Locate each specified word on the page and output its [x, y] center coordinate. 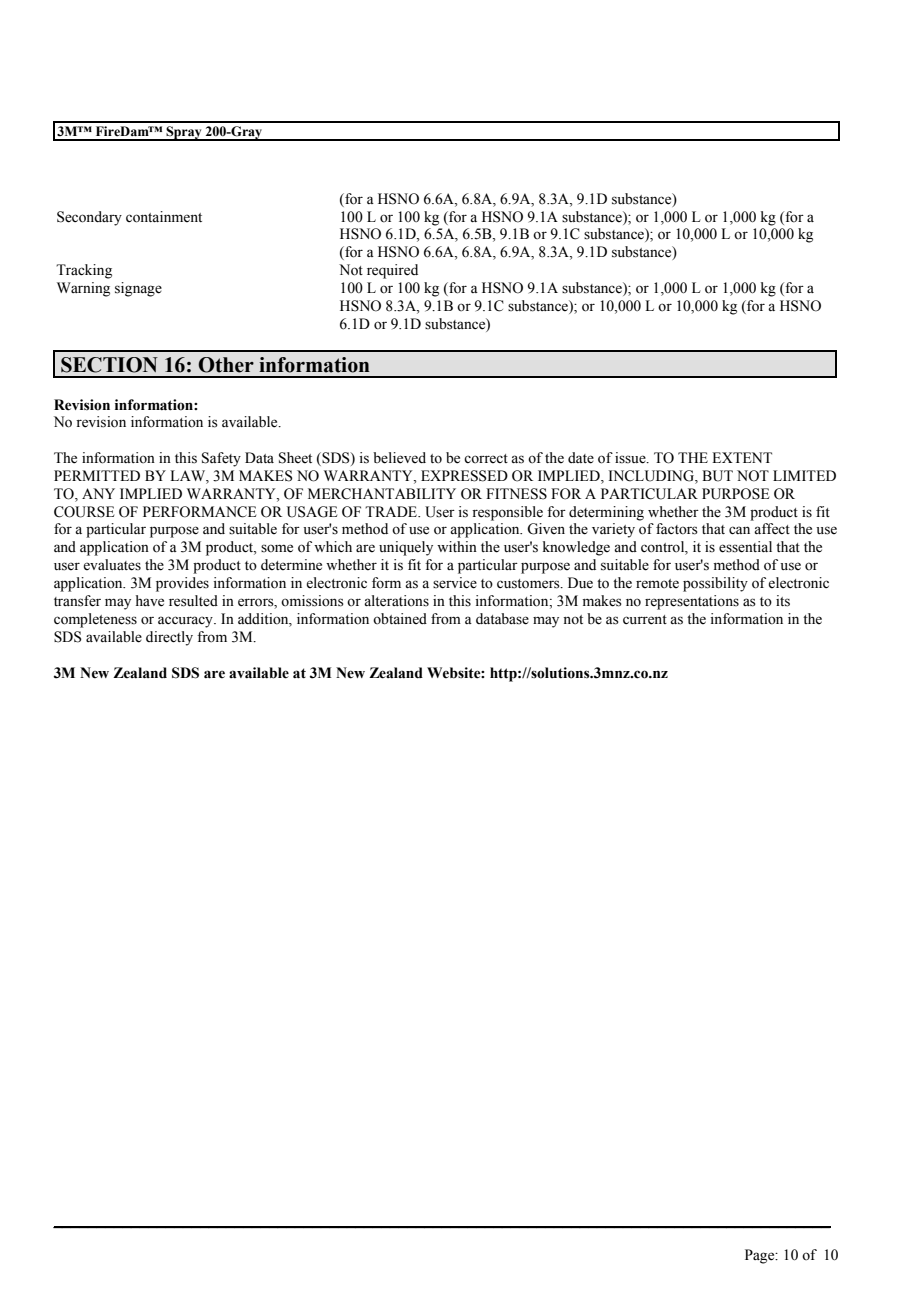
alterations [396, 601]
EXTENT [742, 457]
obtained [400, 619]
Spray [184, 133]
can [739, 530]
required [392, 271]
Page [761, 1256]
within [457, 546]
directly [169, 638]
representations [692, 602]
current [645, 620]
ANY [98, 493]
